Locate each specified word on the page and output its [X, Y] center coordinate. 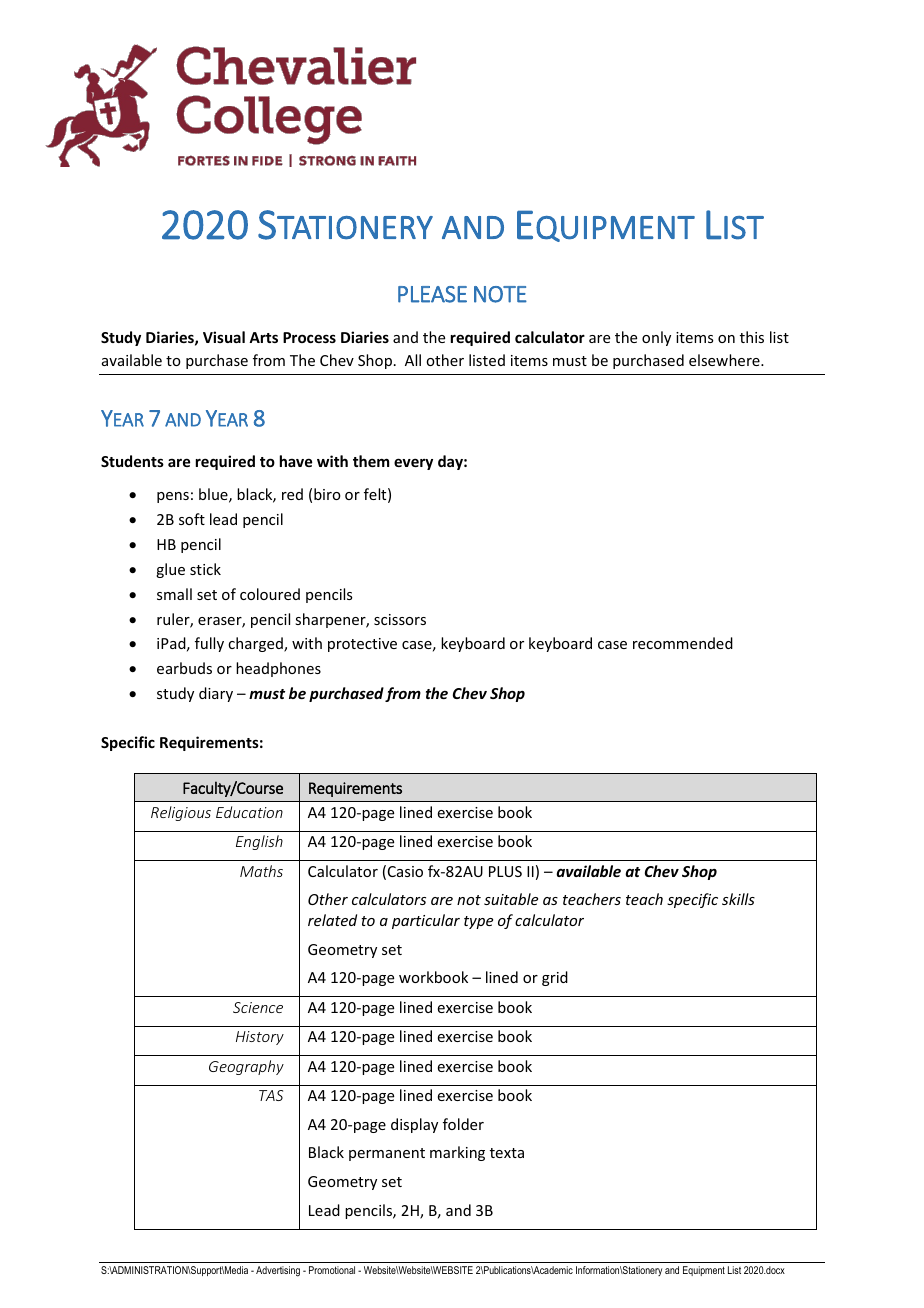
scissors [400, 619]
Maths [261, 871]
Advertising [278, 1271]
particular [426, 921]
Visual [224, 337]
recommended [683, 643]
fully [209, 644]
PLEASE [432, 294]
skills [738, 899]
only [656, 338]
